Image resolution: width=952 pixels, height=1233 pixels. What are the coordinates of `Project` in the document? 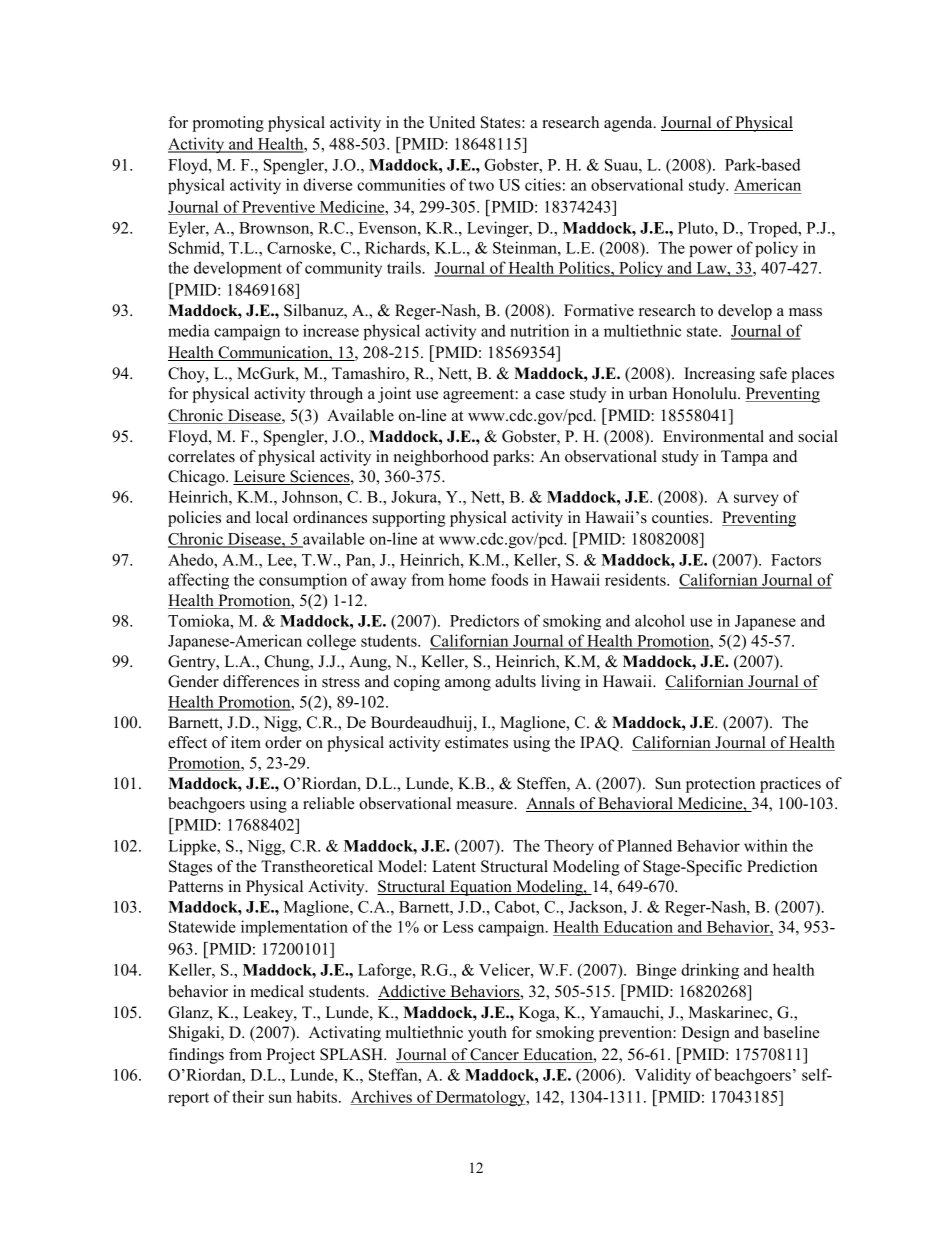 It's located at (290, 1056).
